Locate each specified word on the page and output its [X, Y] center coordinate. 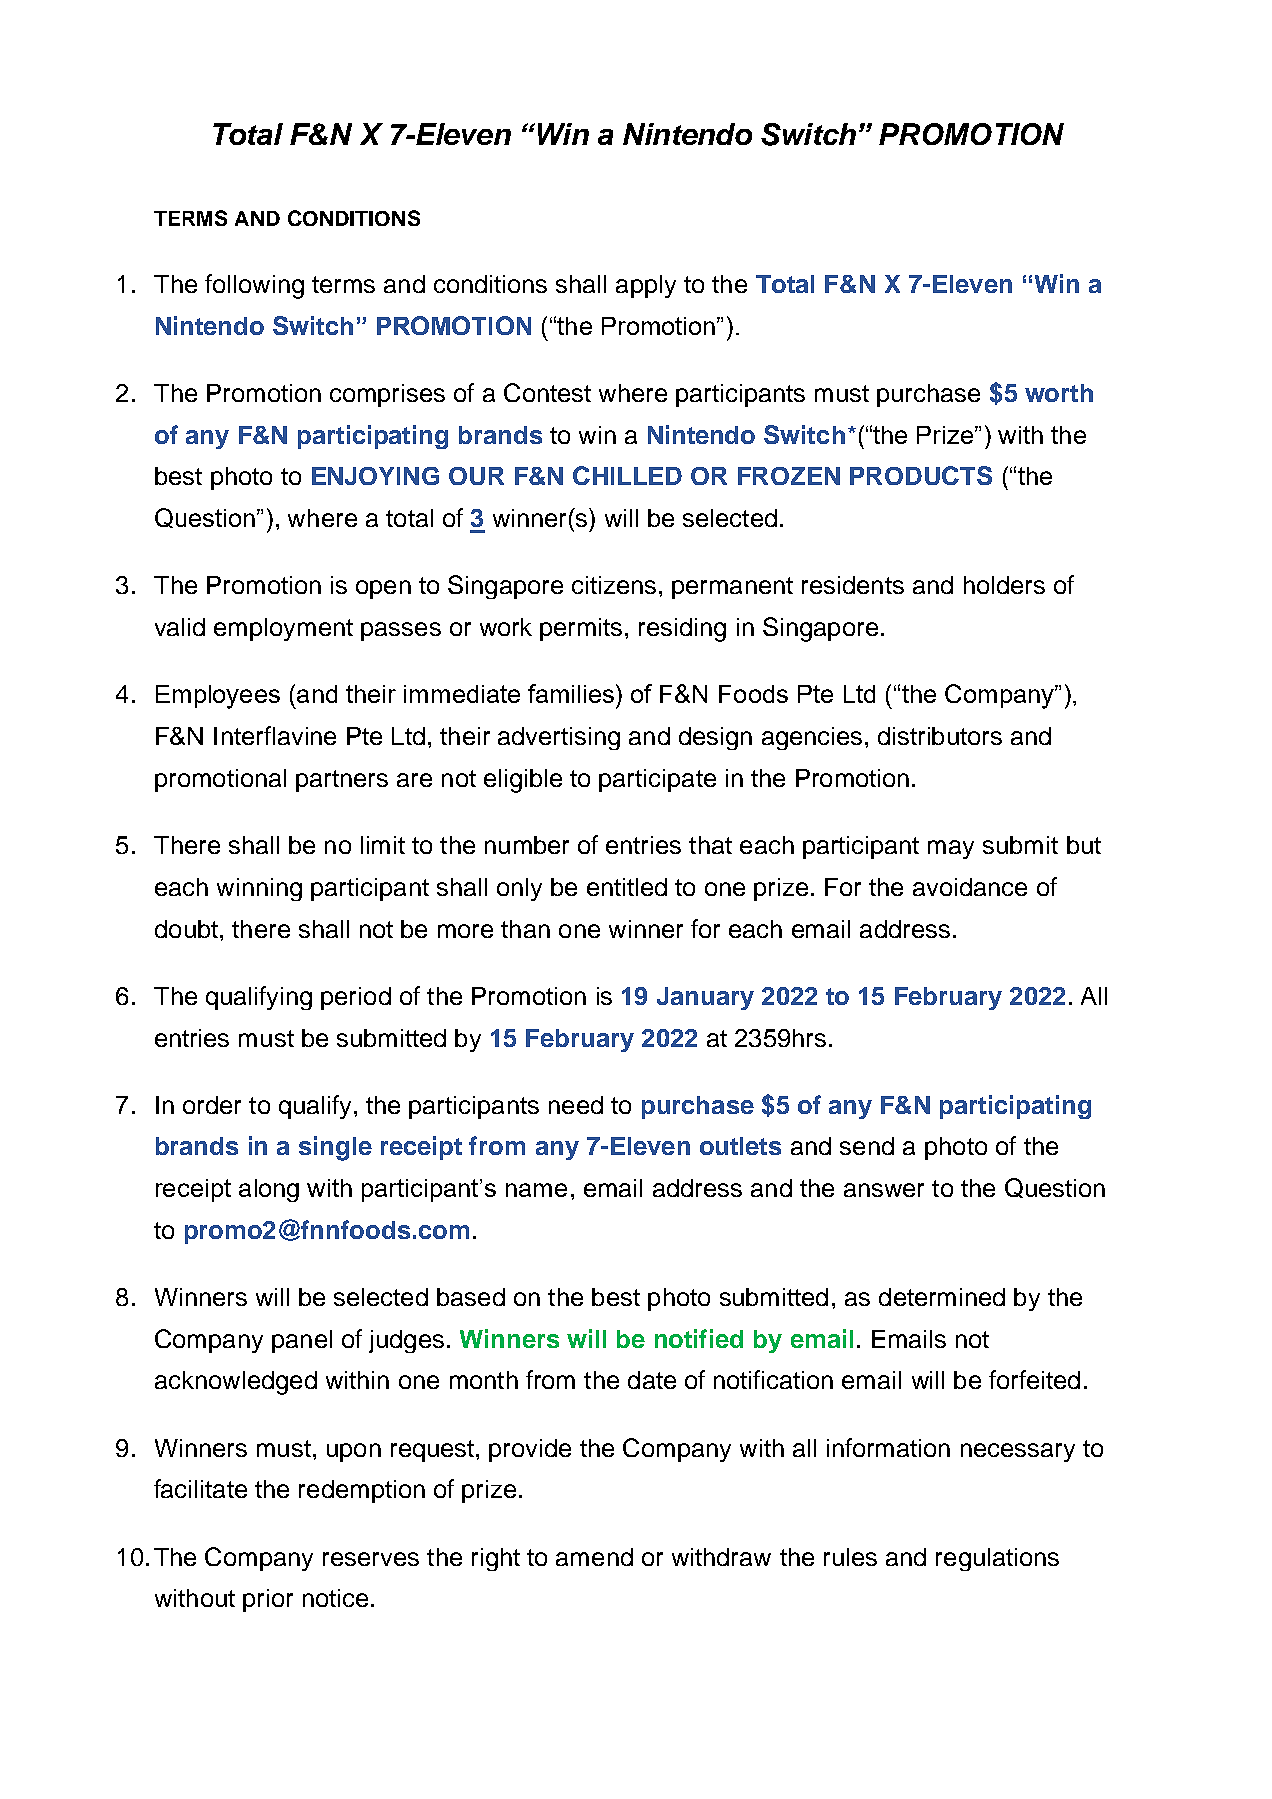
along [269, 1190]
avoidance [970, 887]
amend [594, 1557]
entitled [627, 887]
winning [259, 889]
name [536, 1190]
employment [283, 629]
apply [646, 286]
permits [583, 629]
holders [1004, 585]
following [254, 286]
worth [1059, 393]
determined [942, 1297]
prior [268, 1600]
